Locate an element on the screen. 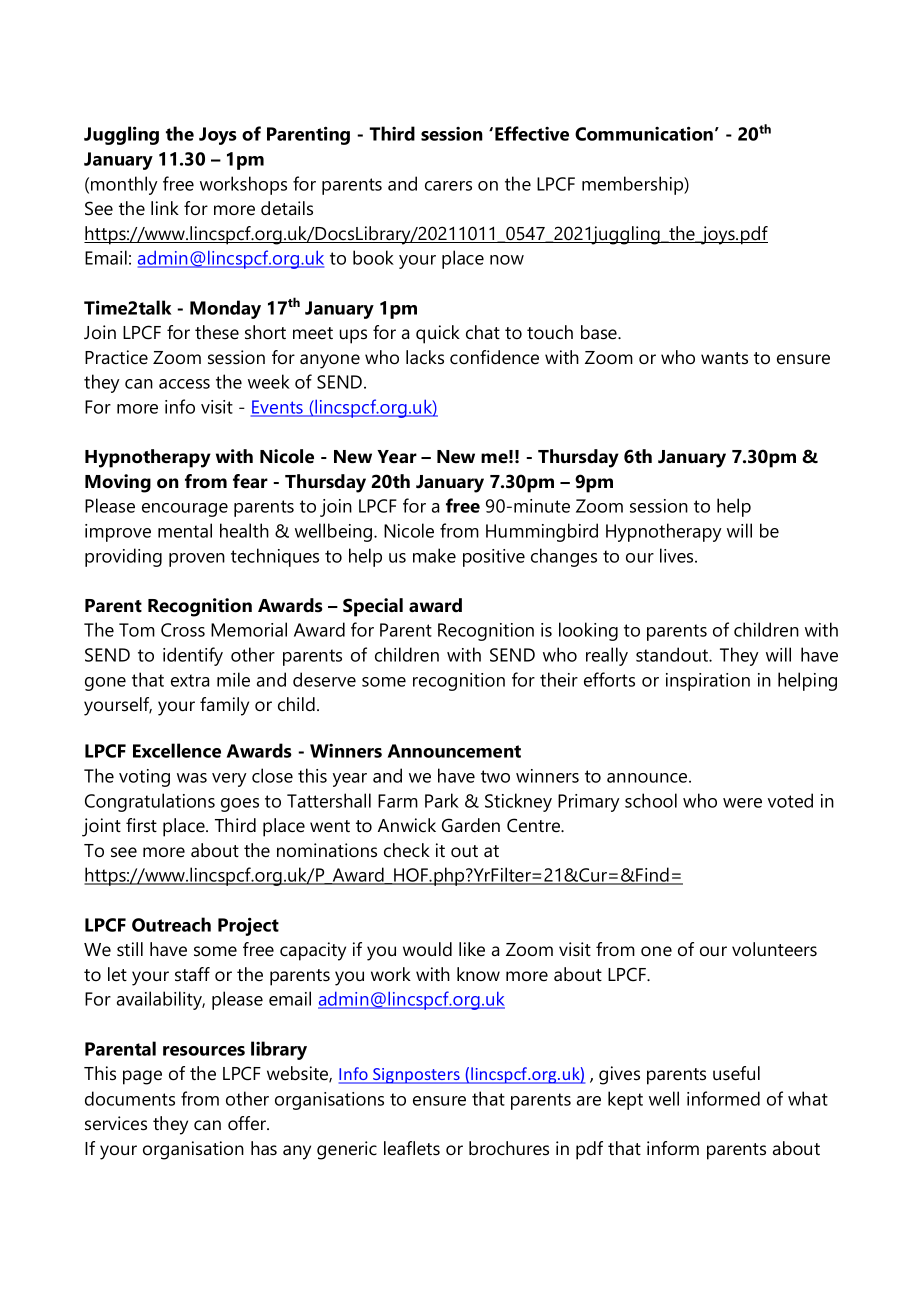  Outreach is located at coordinates (171, 924).
